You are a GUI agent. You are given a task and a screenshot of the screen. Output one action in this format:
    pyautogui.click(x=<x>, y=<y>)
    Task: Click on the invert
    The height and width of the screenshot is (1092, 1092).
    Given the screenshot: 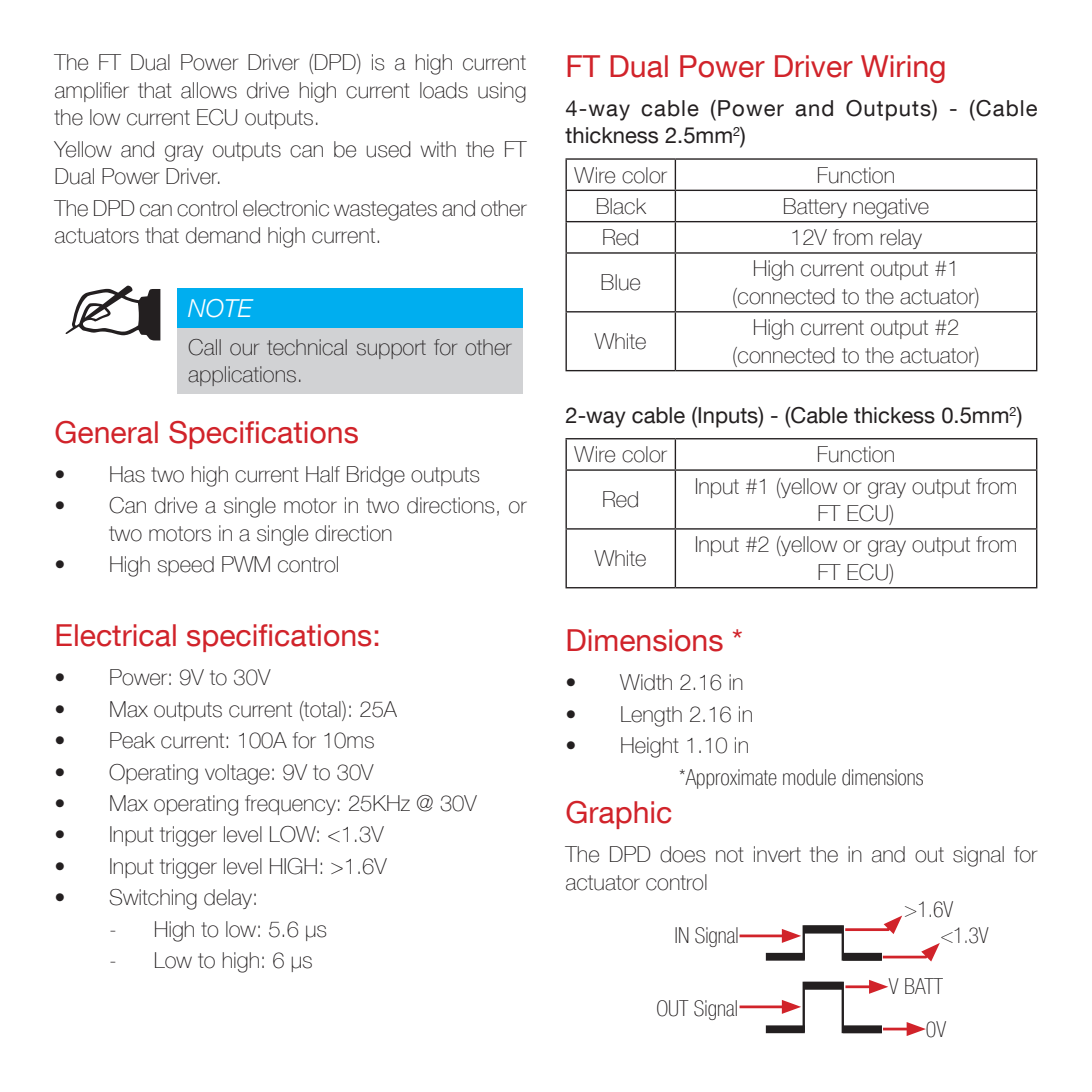 What is the action you would take?
    pyautogui.click(x=777, y=854)
